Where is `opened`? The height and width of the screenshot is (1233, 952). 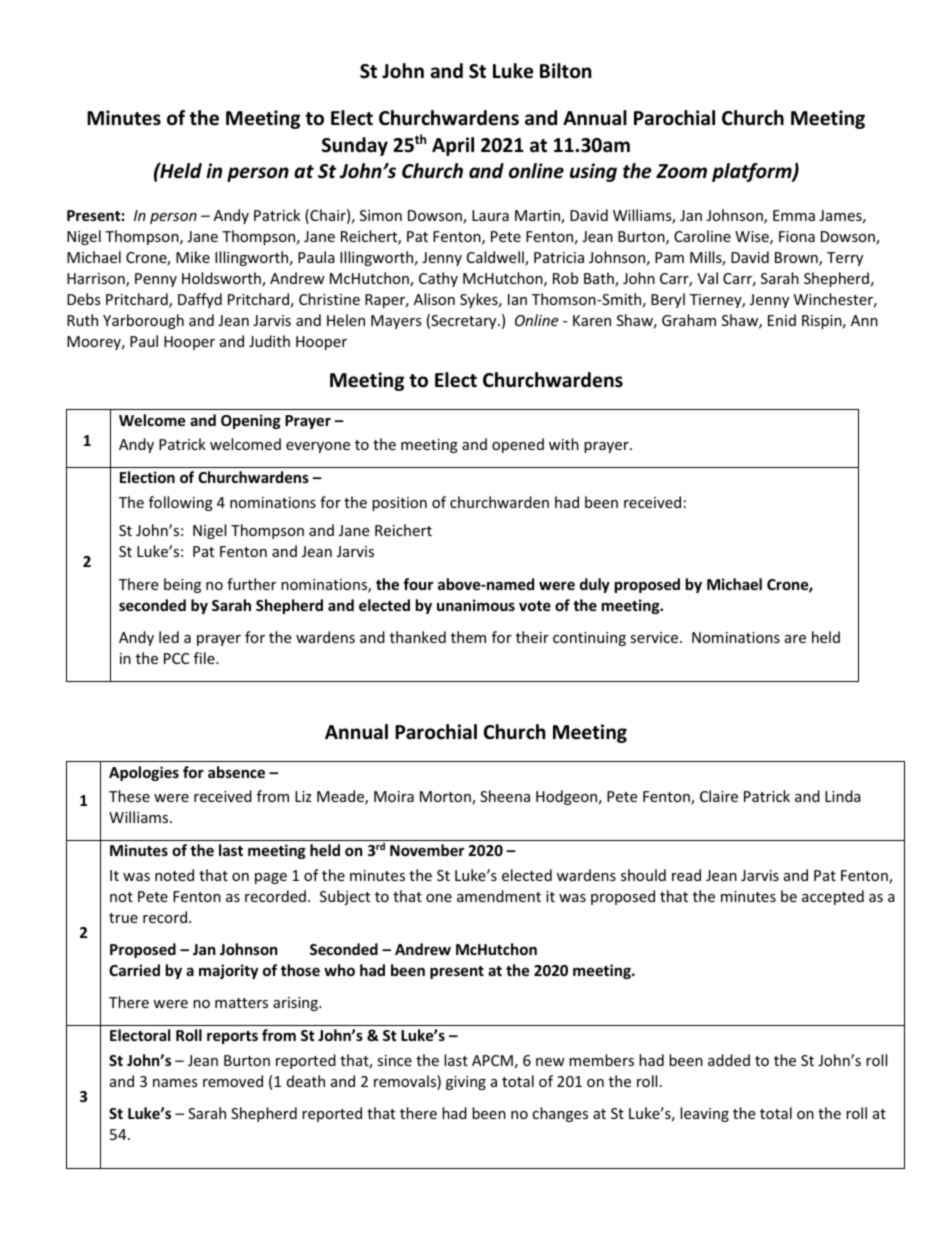 opened is located at coordinates (518, 445).
